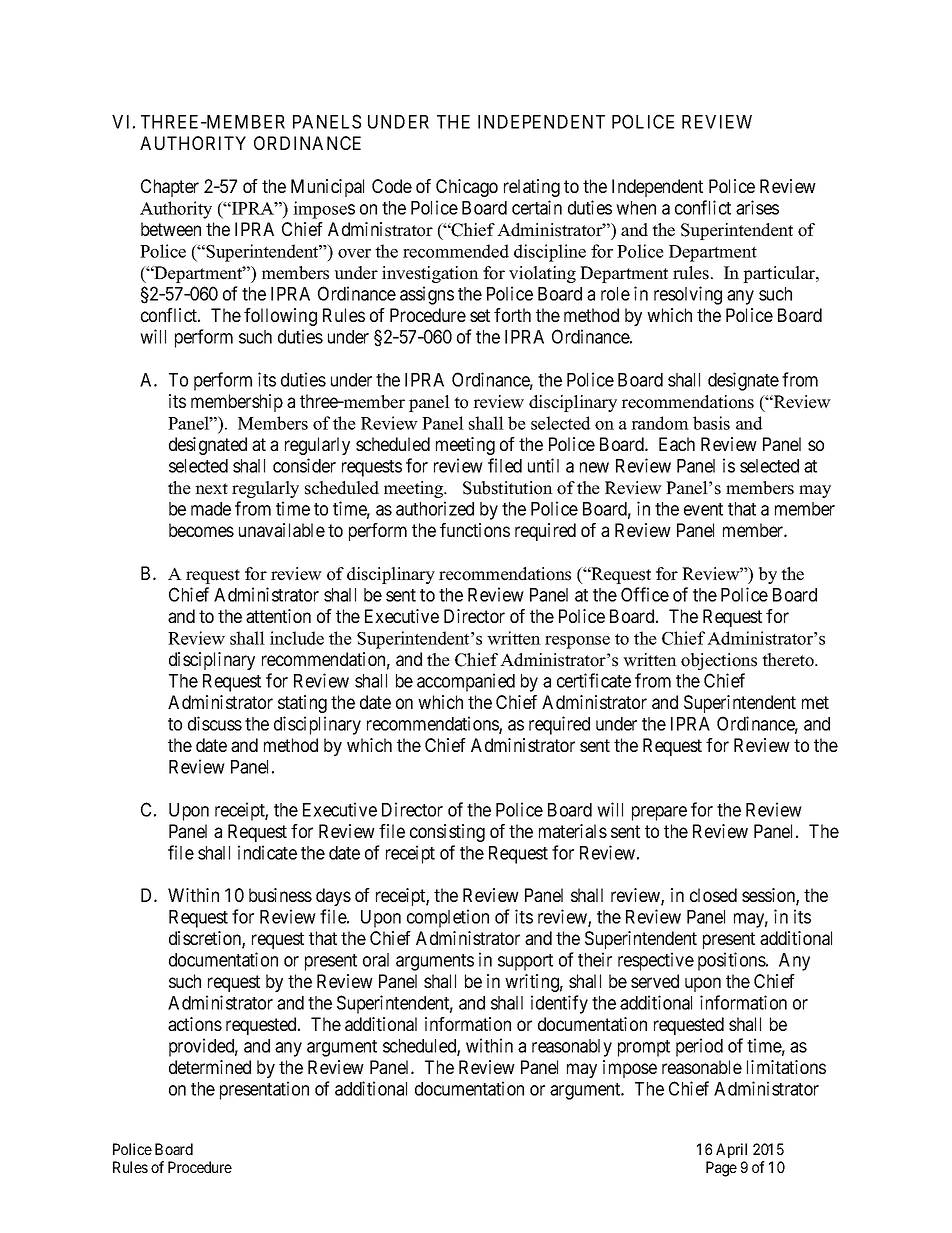  Describe the element at coordinates (448, 918) in the screenshot. I see `completion` at that location.
